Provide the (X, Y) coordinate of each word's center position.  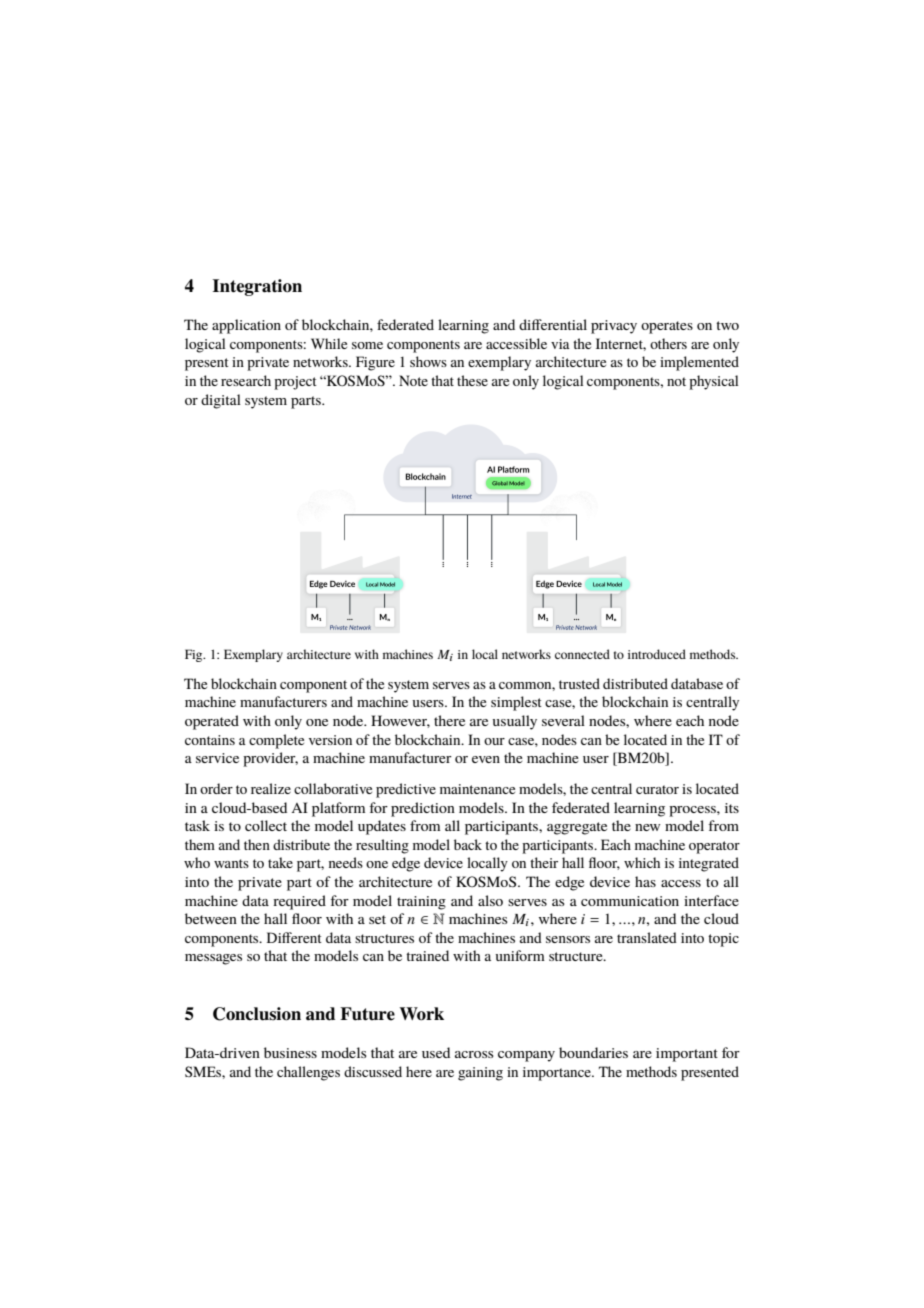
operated (212, 722)
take (280, 862)
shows (428, 361)
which (642, 862)
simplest (516, 703)
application (246, 326)
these (472, 380)
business (290, 1052)
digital (221, 401)
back (468, 844)
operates (667, 327)
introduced (657, 654)
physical (713, 382)
